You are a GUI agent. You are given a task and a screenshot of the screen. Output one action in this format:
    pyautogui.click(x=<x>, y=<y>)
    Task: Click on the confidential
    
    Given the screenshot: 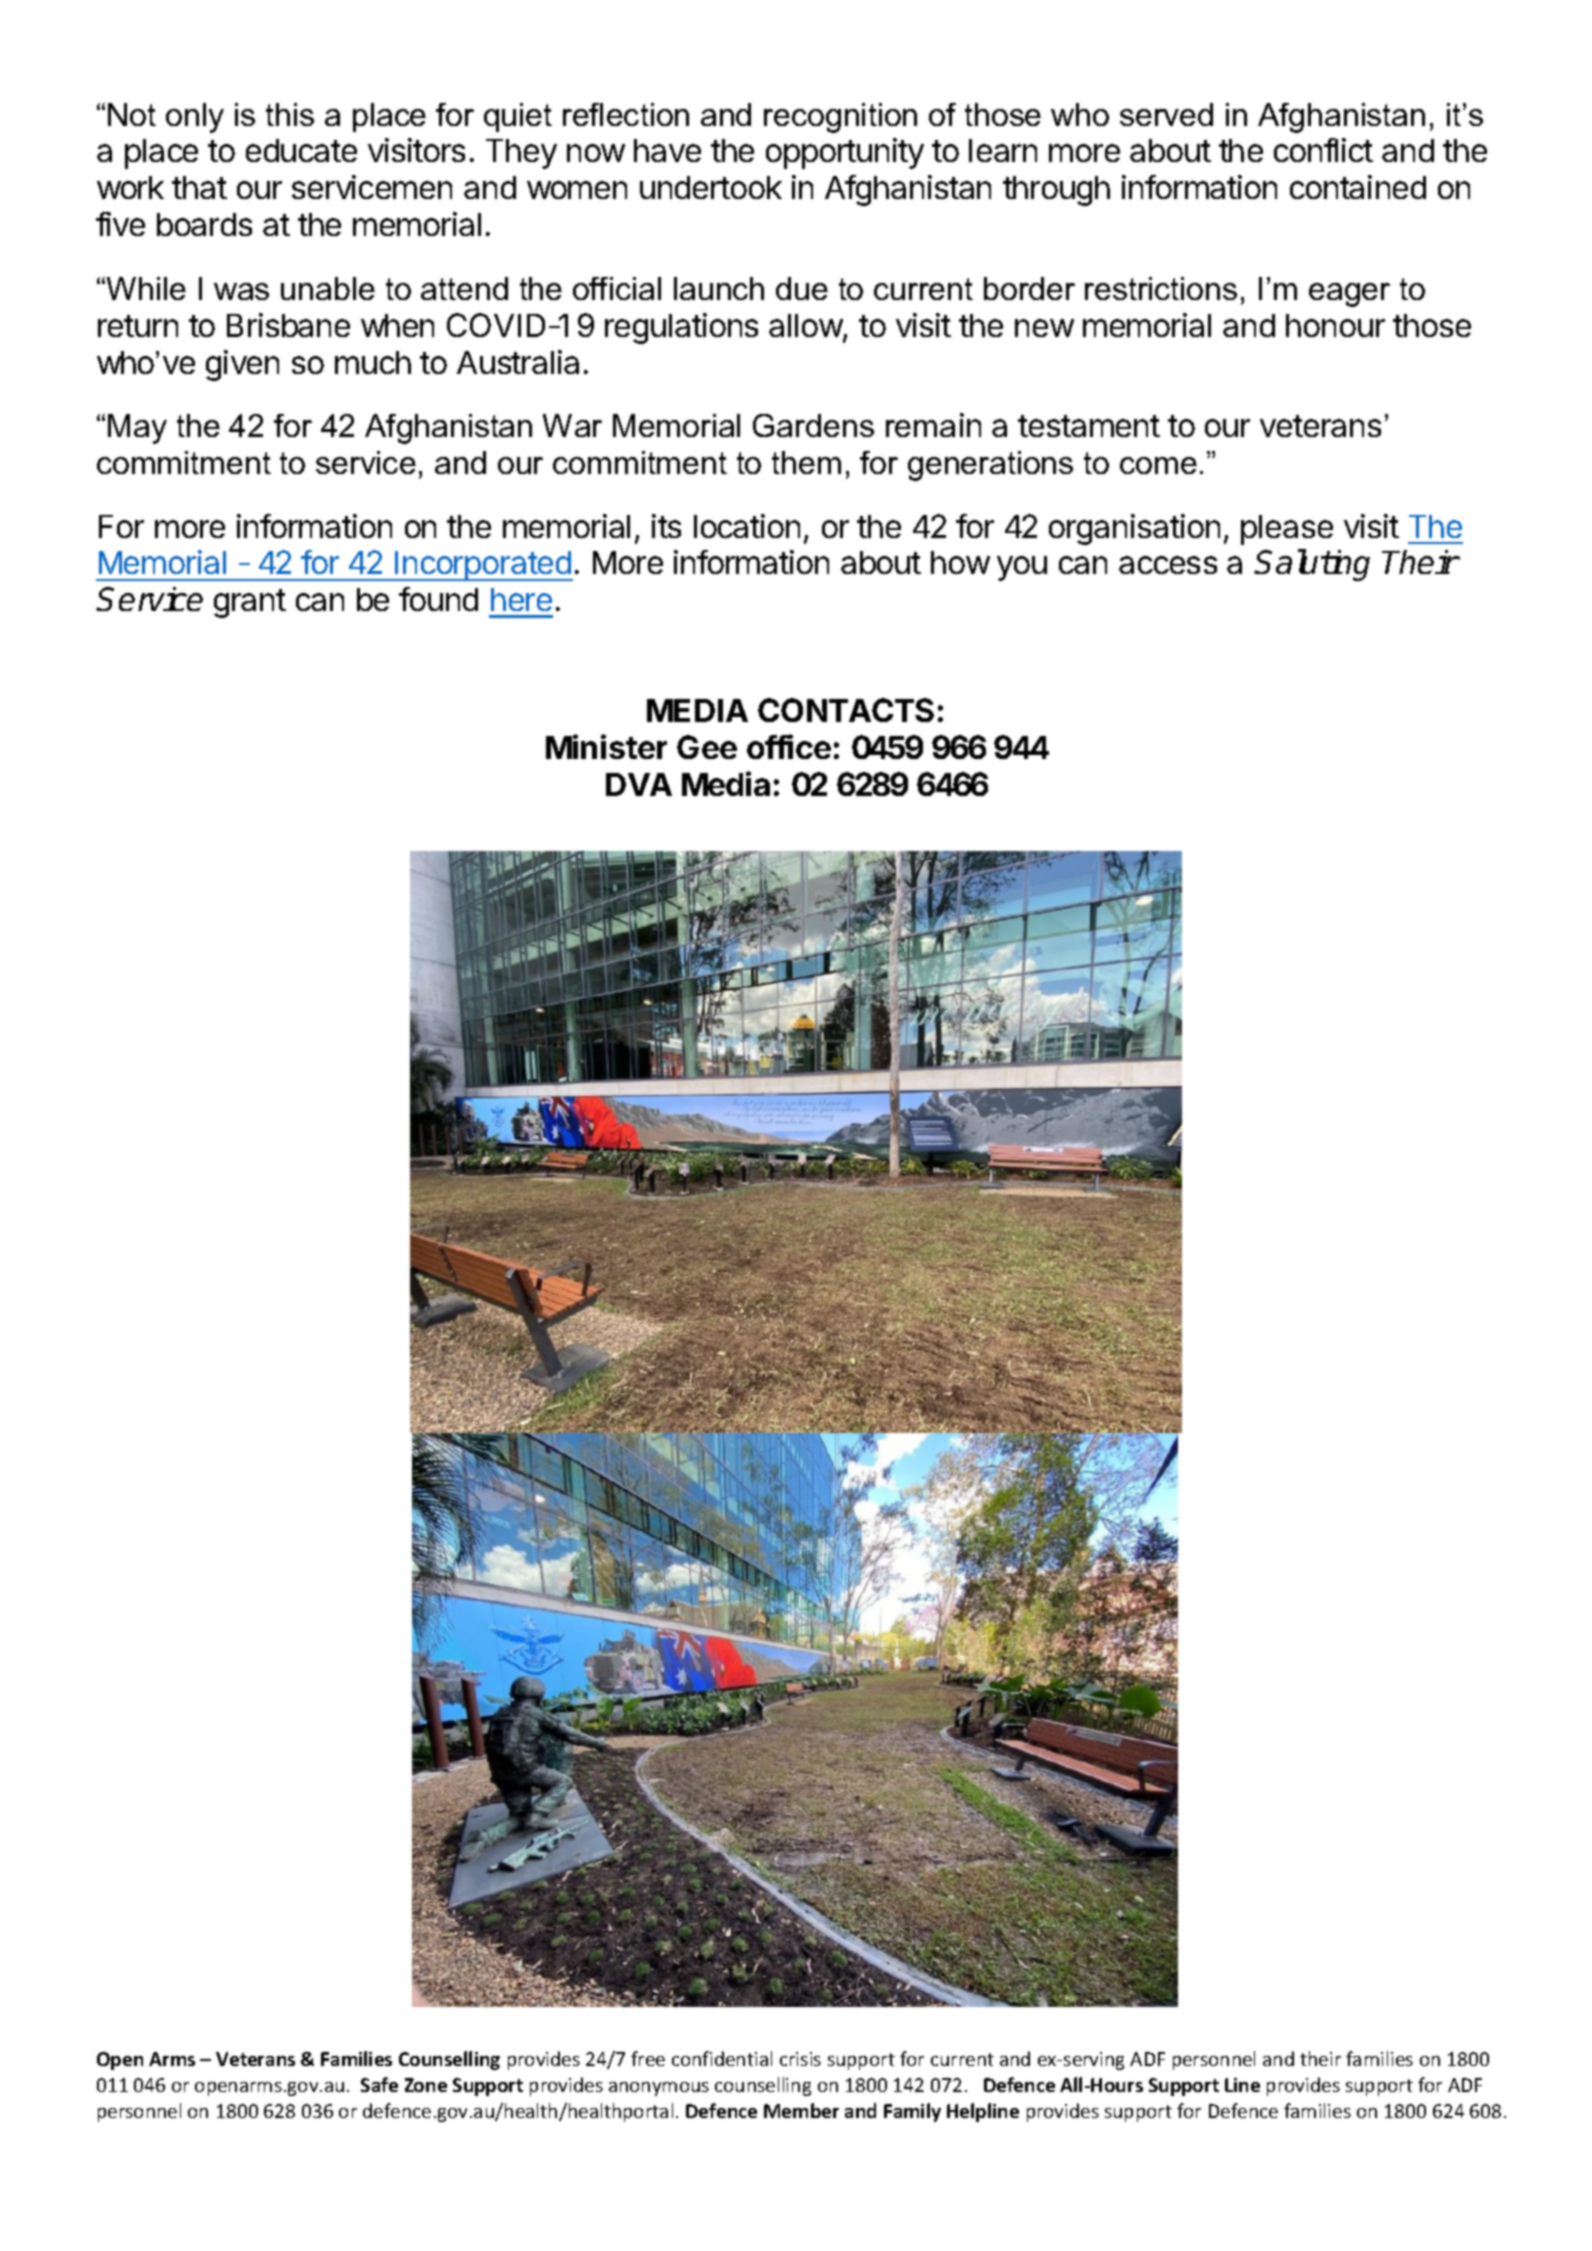 What is the action you would take?
    pyautogui.click(x=722, y=2058)
